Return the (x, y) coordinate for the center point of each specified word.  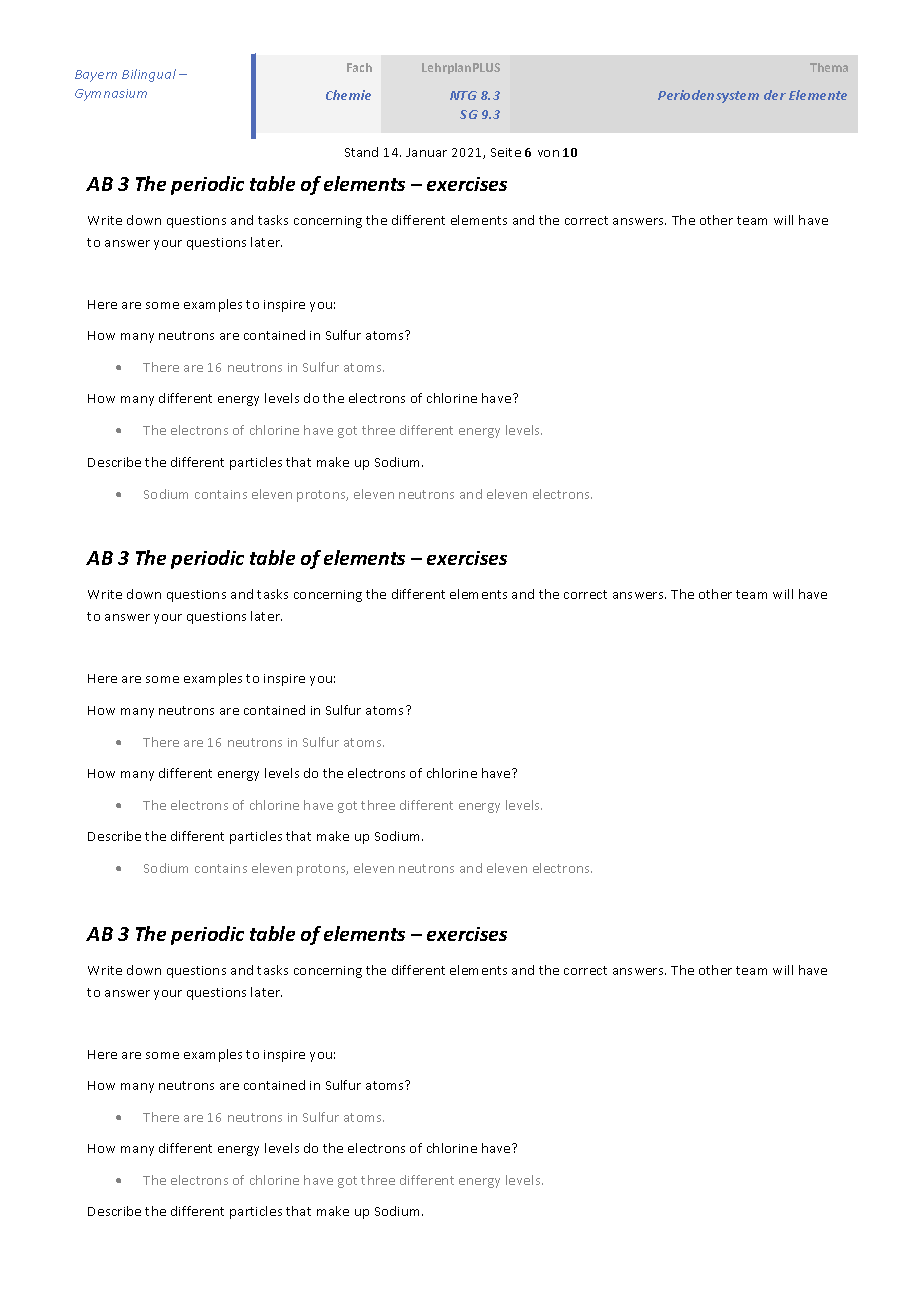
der (775, 95)
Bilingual (149, 75)
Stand (361, 152)
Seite (506, 152)
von (548, 153)
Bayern (96, 76)
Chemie (348, 95)
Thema (829, 67)
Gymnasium (111, 95)
